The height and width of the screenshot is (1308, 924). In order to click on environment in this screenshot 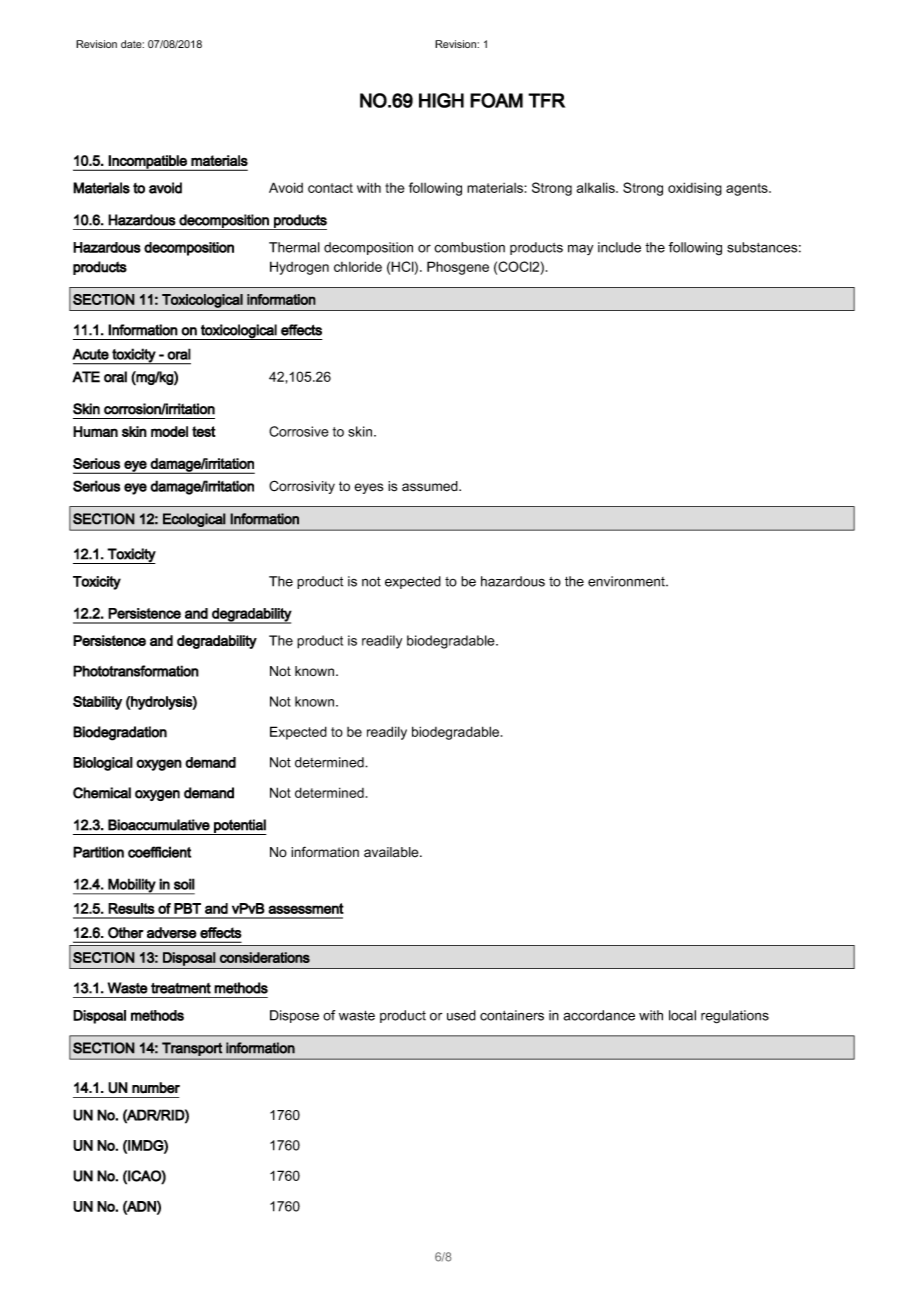, I will do `click(627, 581)`.
